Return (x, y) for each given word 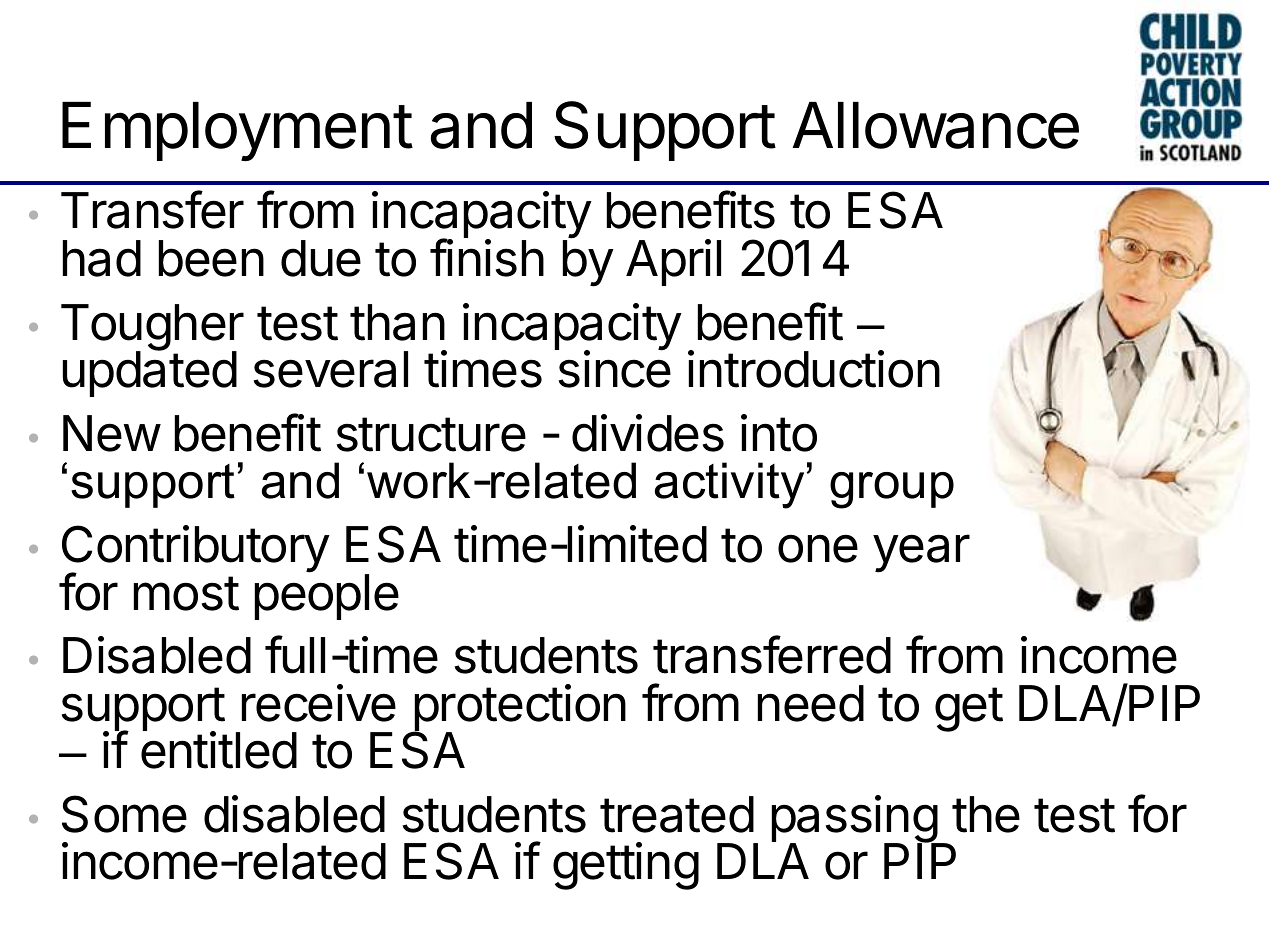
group (892, 490)
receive (319, 703)
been (211, 258)
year (921, 553)
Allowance (935, 125)
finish (487, 257)
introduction (814, 369)
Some (124, 814)
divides (648, 433)
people (327, 596)
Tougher (152, 328)
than (397, 322)
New (111, 433)
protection (519, 709)
